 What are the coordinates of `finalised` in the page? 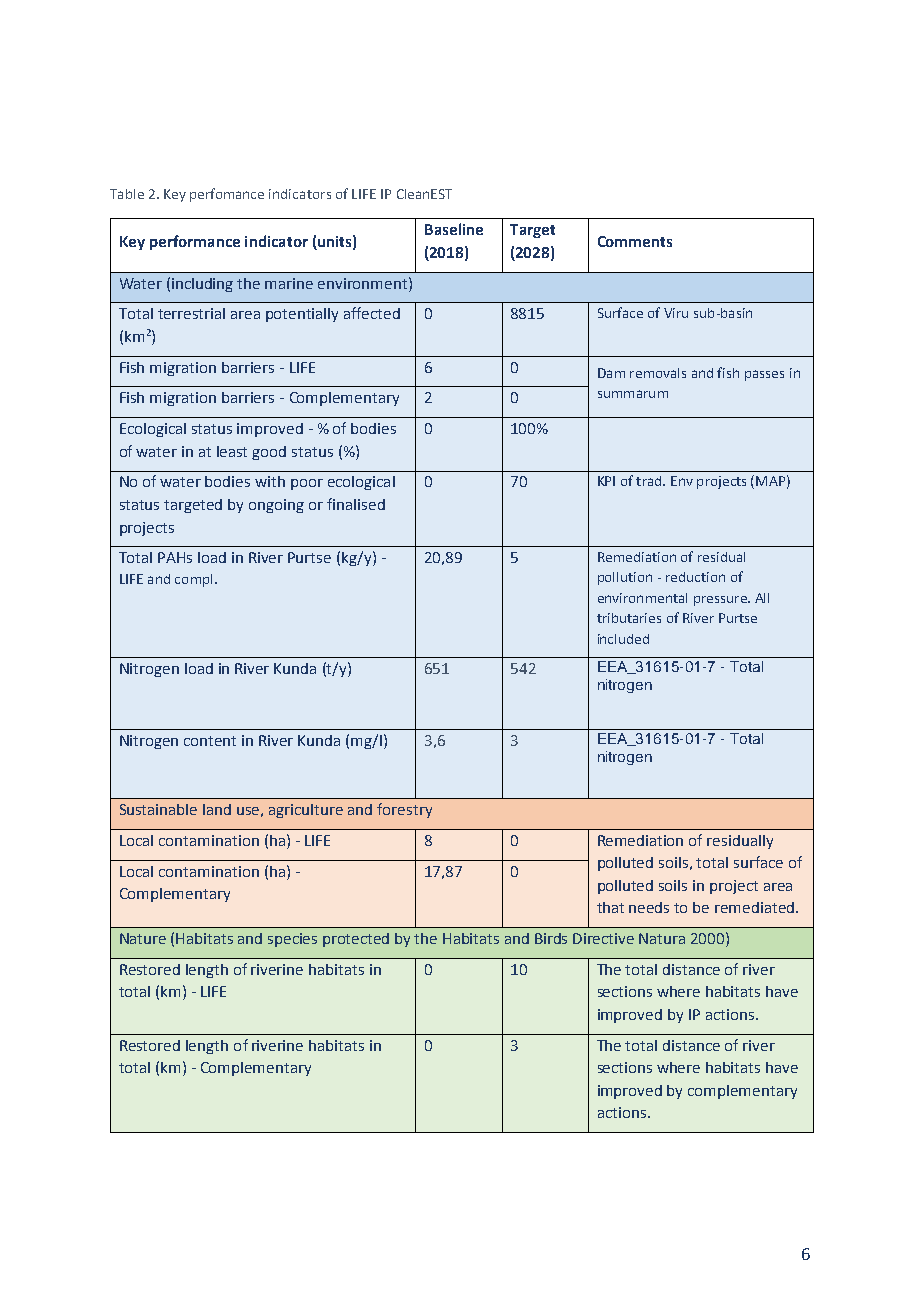 It's located at (356, 504).
